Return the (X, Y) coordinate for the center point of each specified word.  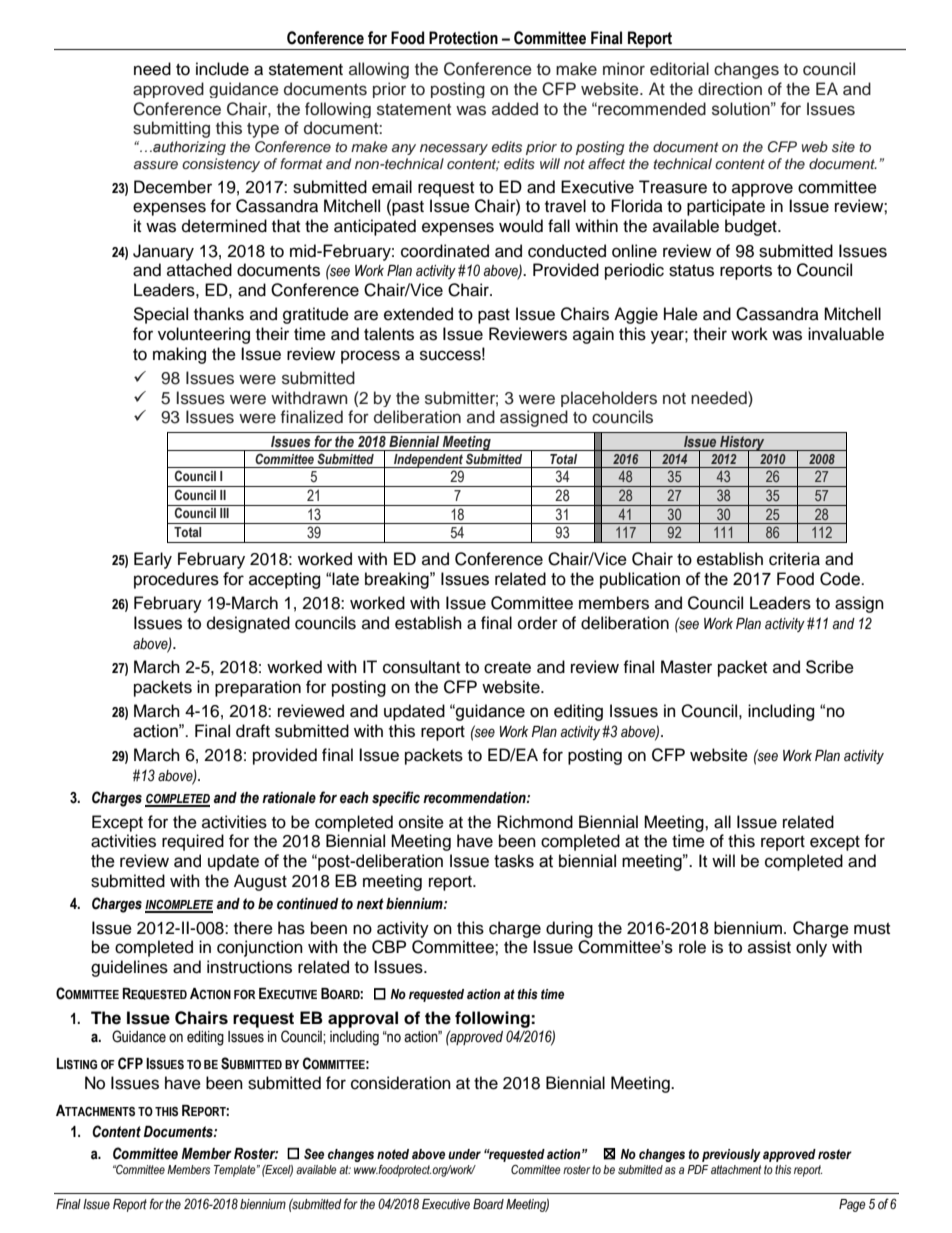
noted (393, 1154)
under (464, 1154)
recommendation (475, 798)
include (222, 69)
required (193, 842)
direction (730, 89)
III (224, 513)
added (515, 109)
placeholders (609, 399)
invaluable (846, 334)
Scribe (830, 667)
